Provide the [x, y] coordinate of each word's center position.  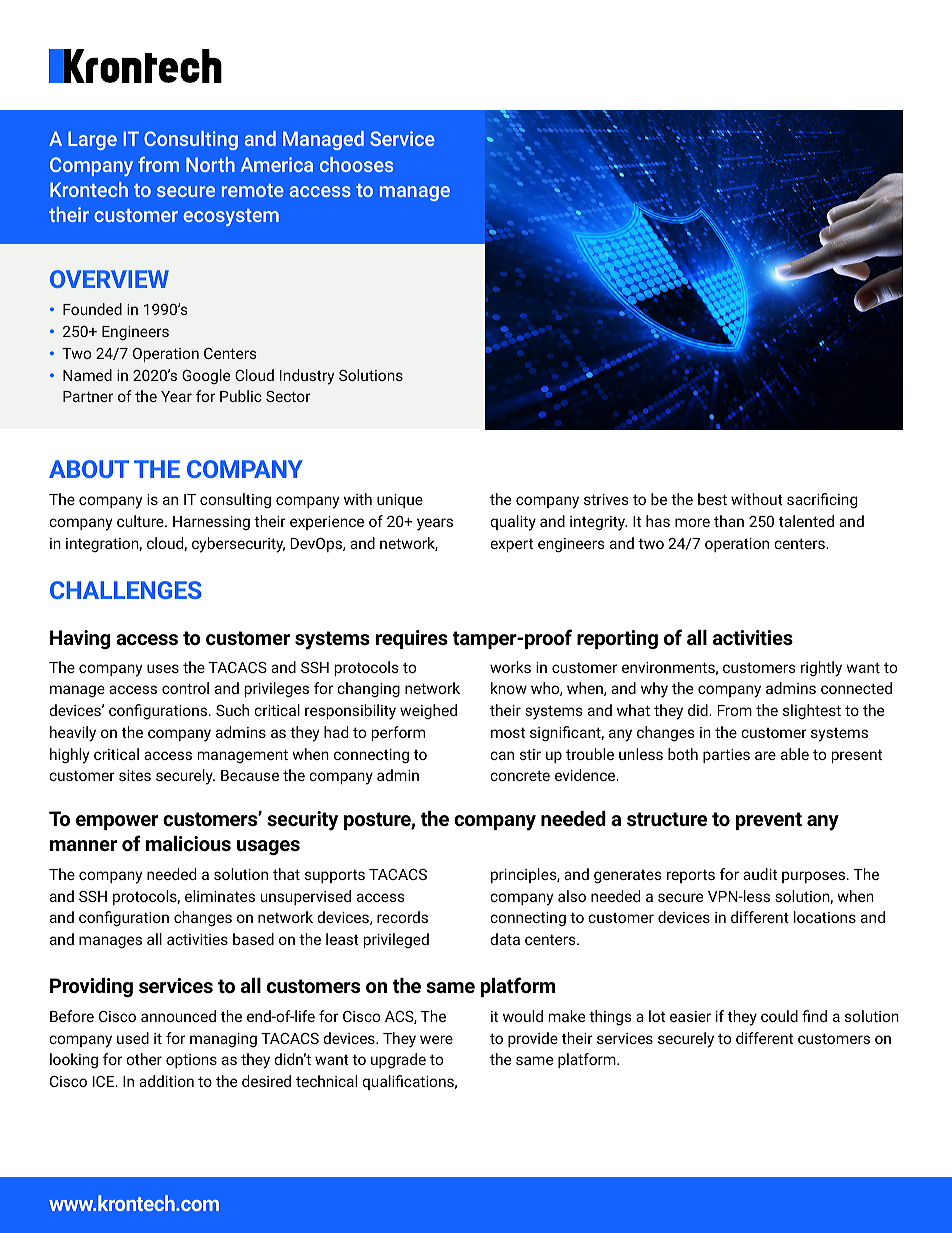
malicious [188, 843]
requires [412, 639]
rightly [821, 669]
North [210, 164]
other [144, 1059]
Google [206, 376]
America [276, 164]
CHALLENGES [126, 590]
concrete [520, 775]
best [712, 499]
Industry [307, 377]
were [436, 1039]
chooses [356, 164]
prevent [769, 821]
